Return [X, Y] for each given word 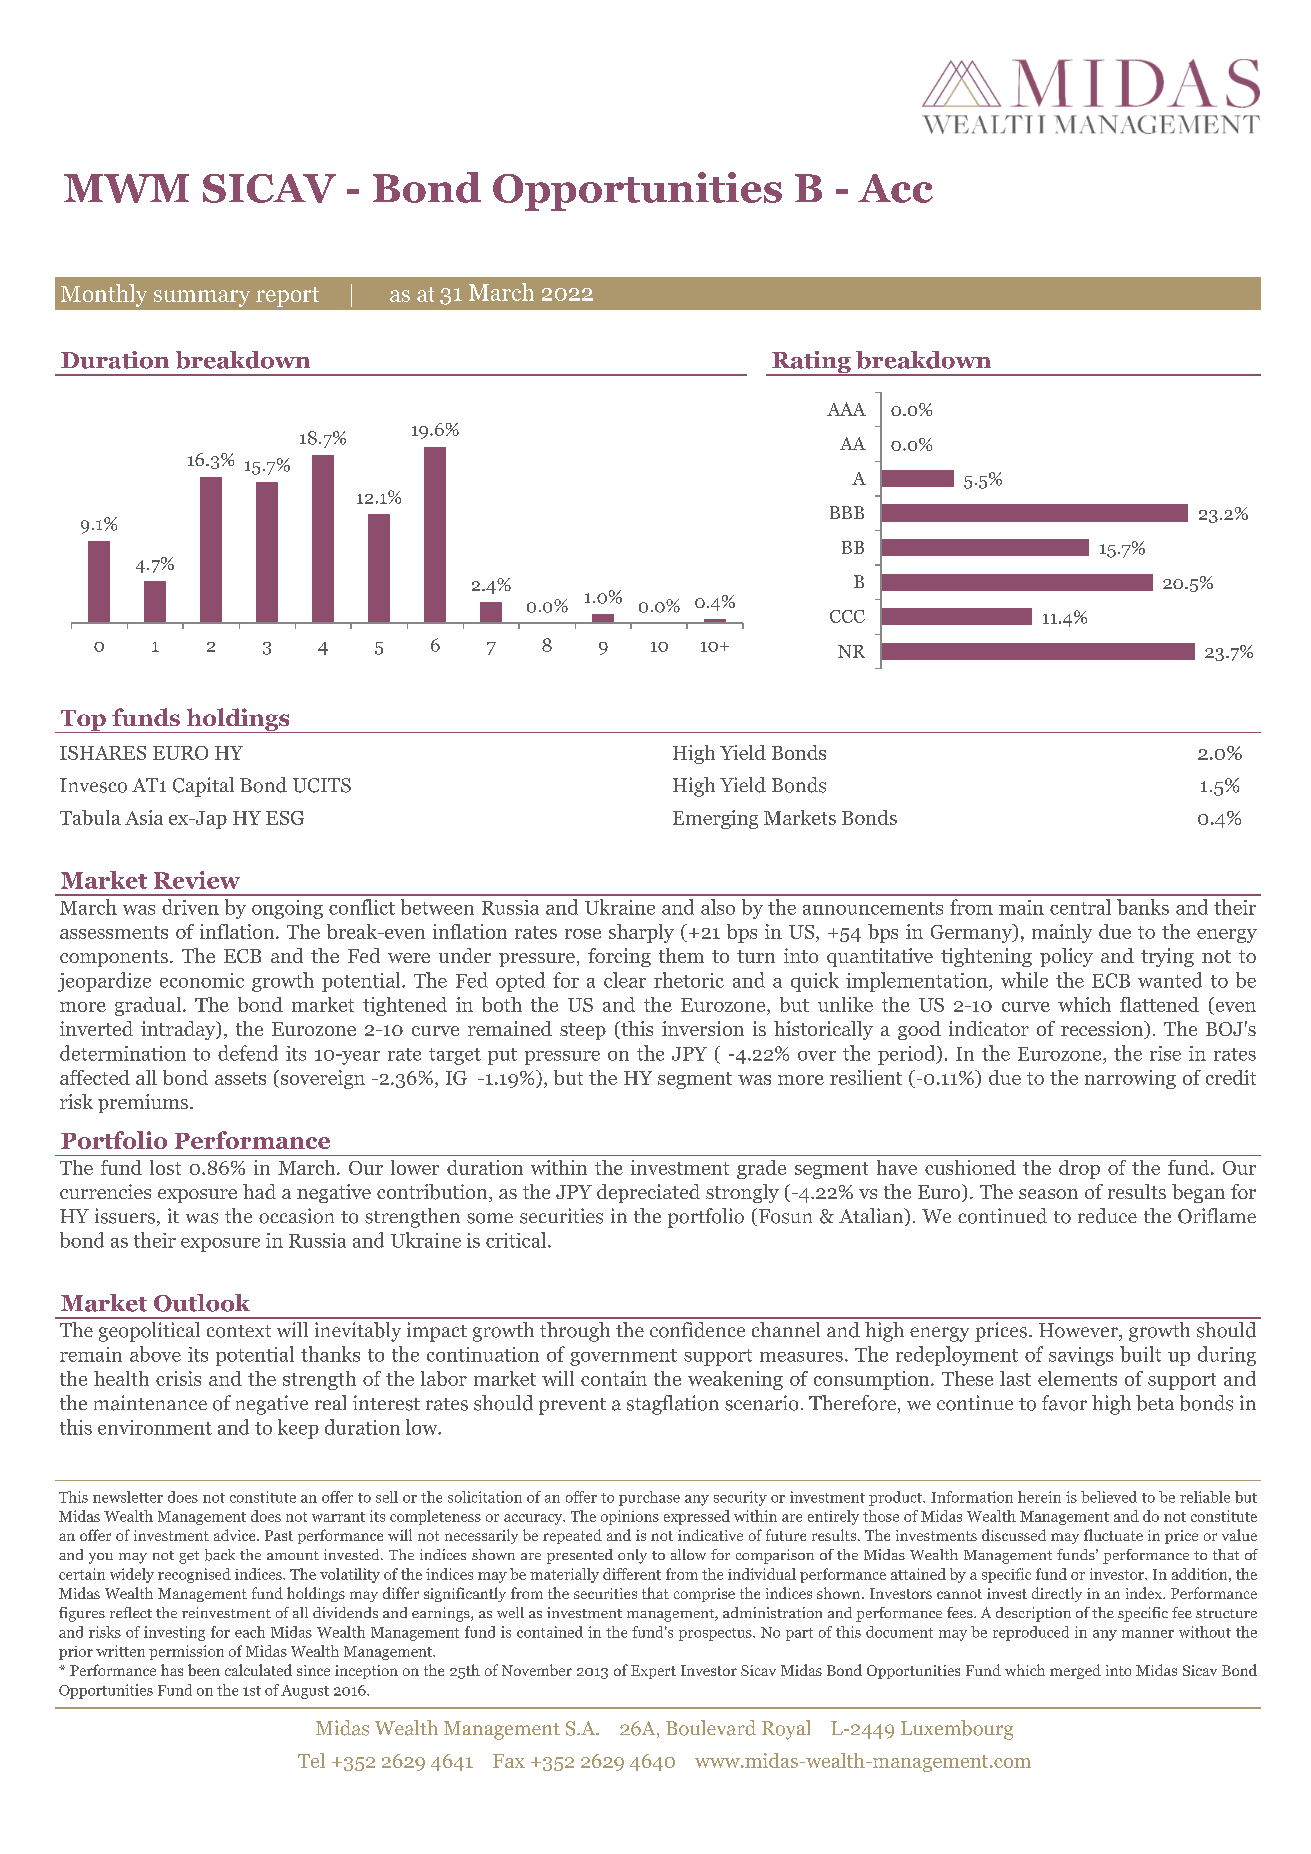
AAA [846, 409]
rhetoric [689, 980]
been [204, 1670]
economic [202, 980]
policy [1066, 957]
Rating [811, 363]
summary [202, 298]
